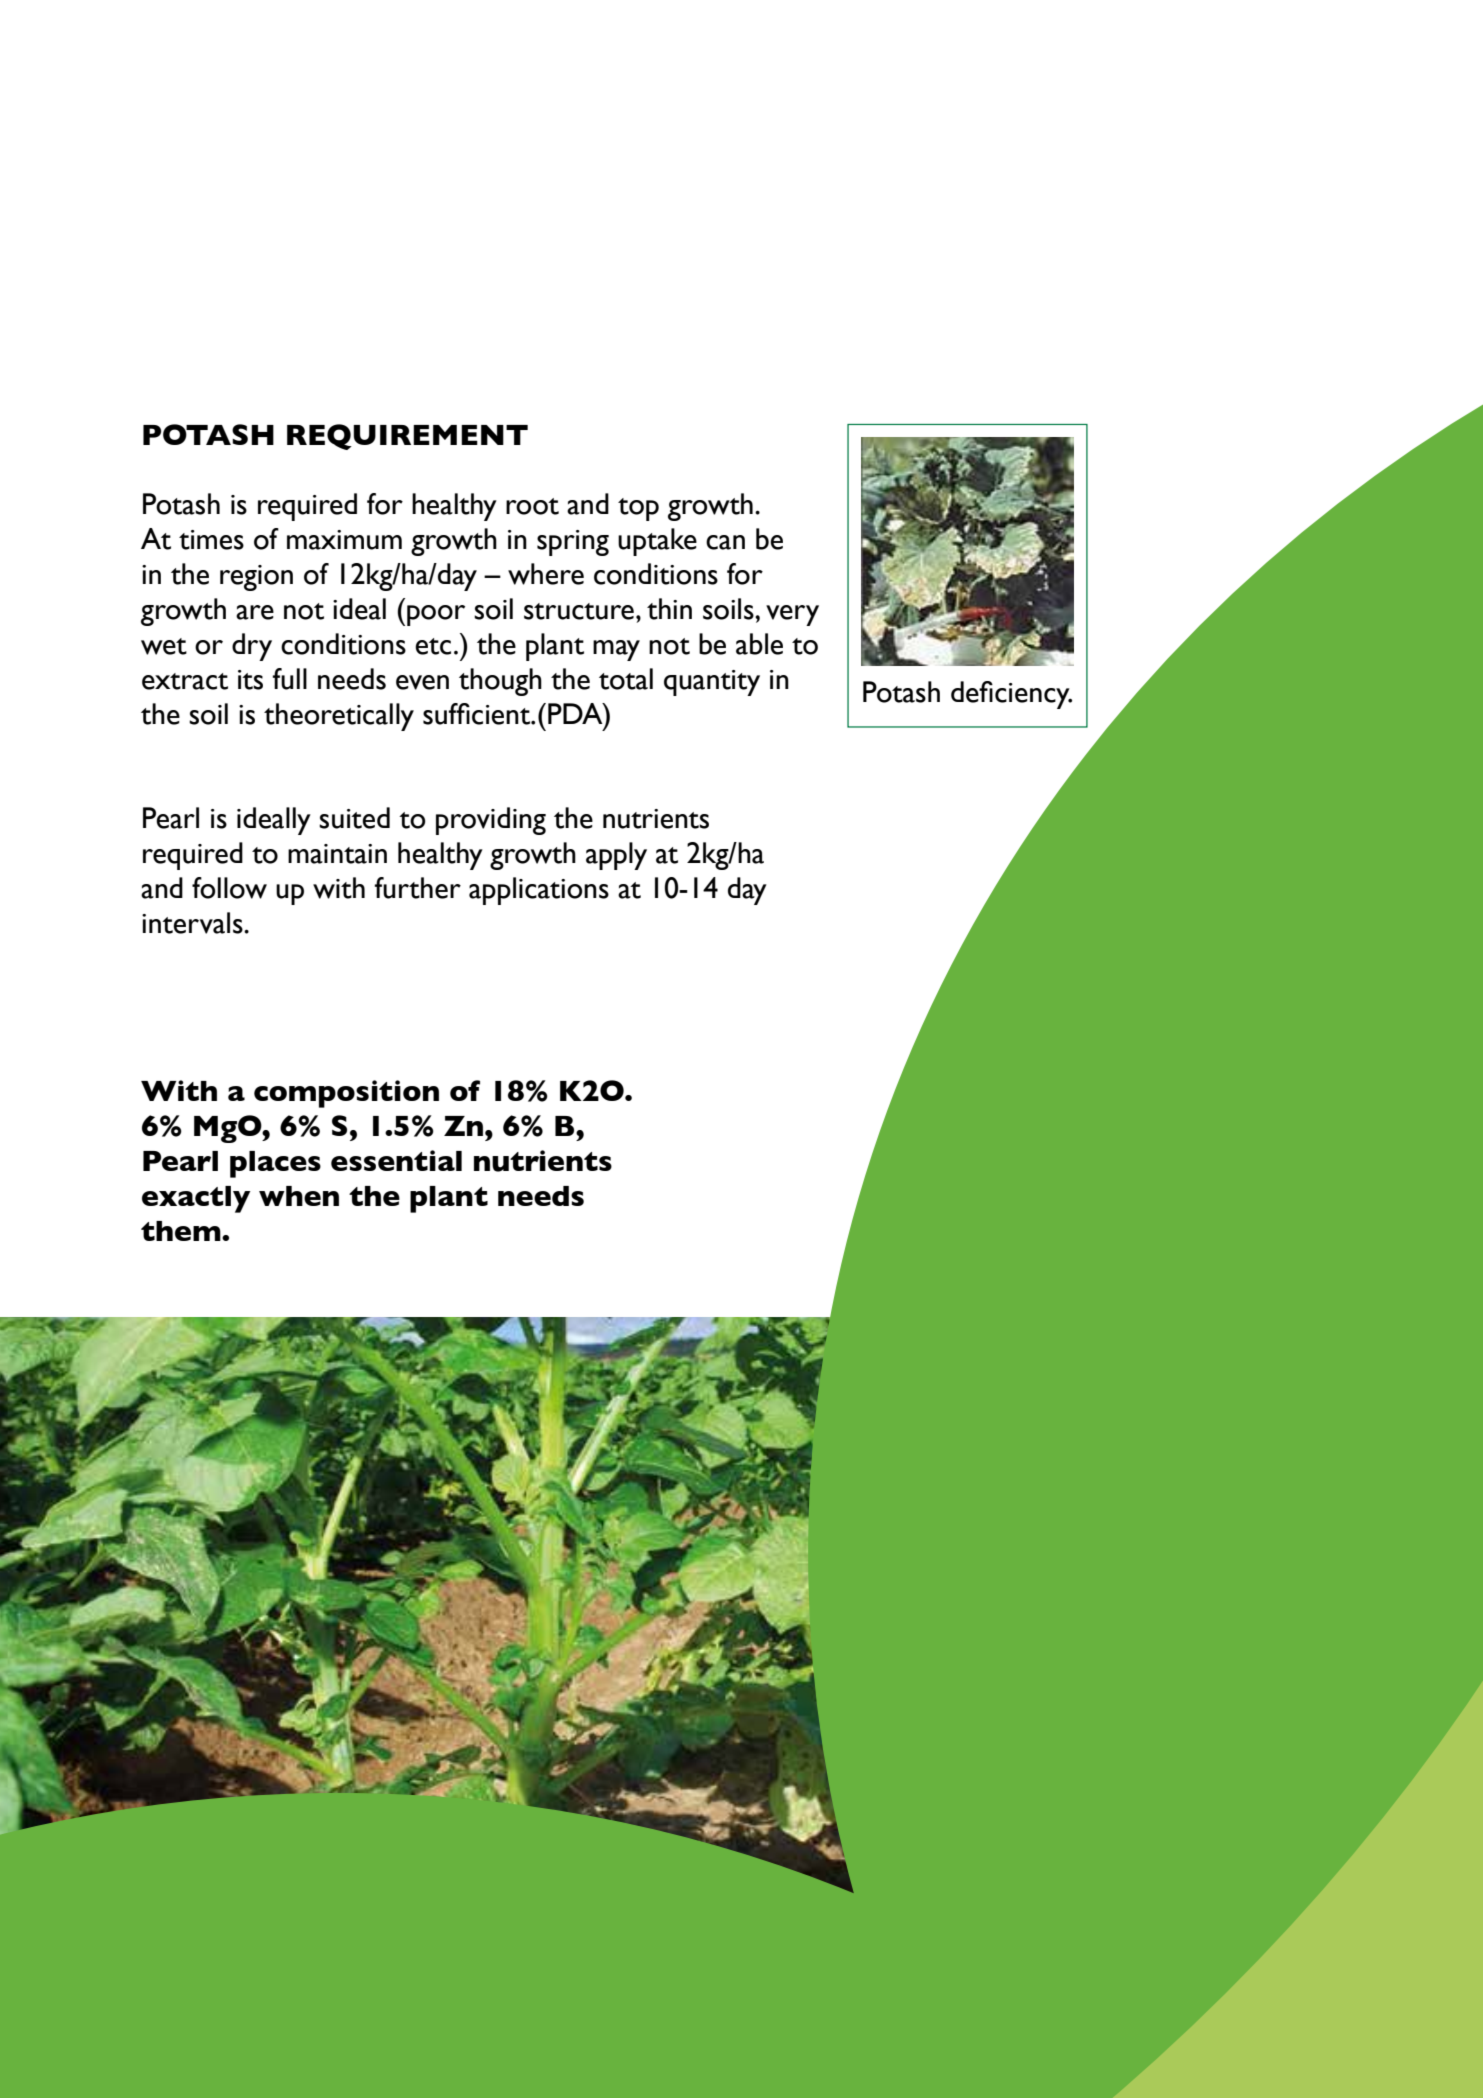 The width and height of the page is (1483, 2098). What do you see at coordinates (1011, 695) in the page?
I see `deficiency` at bounding box center [1011, 695].
